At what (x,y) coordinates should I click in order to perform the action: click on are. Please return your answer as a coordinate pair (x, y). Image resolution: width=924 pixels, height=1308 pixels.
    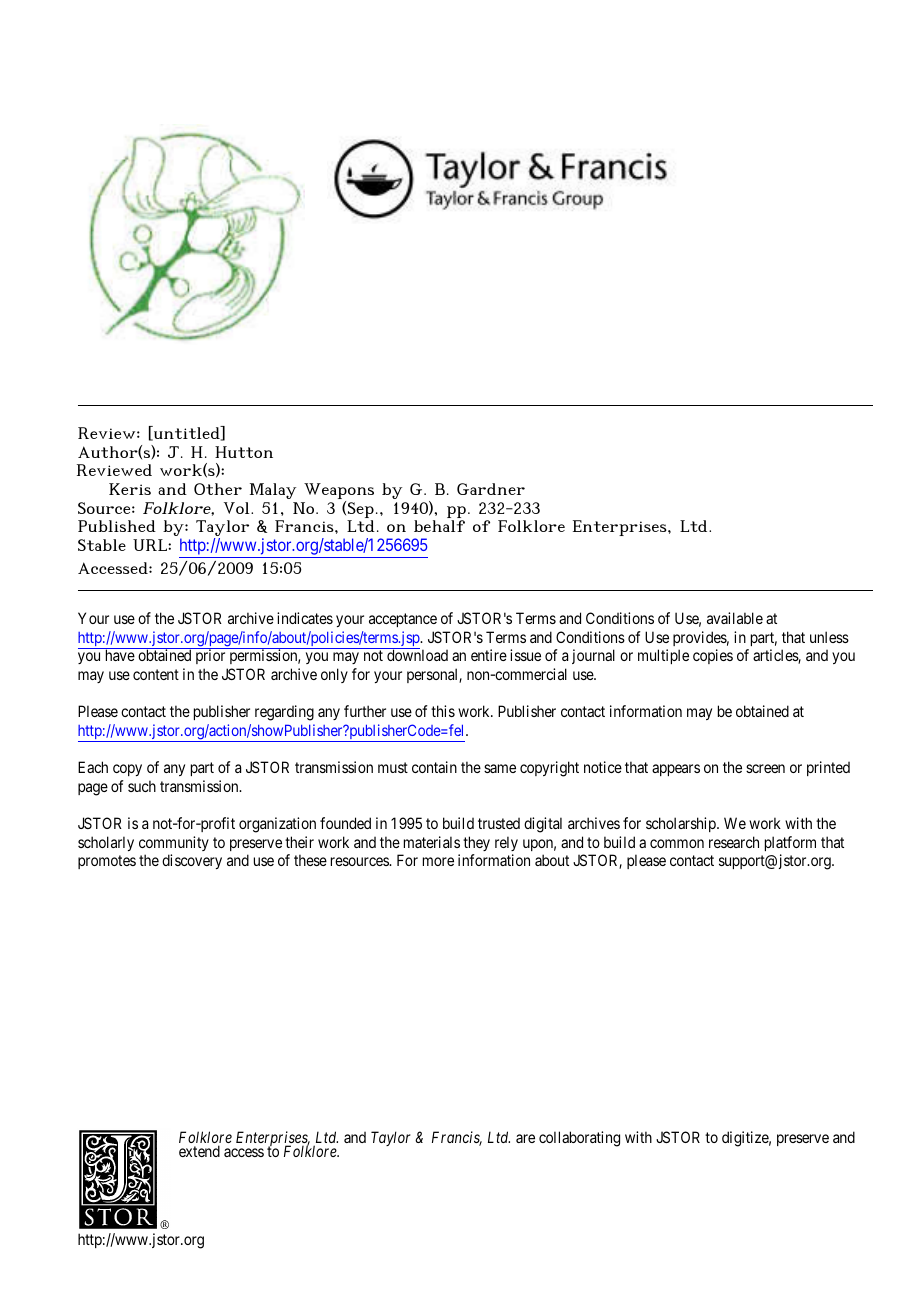
    Looking at the image, I should click on (525, 1138).
